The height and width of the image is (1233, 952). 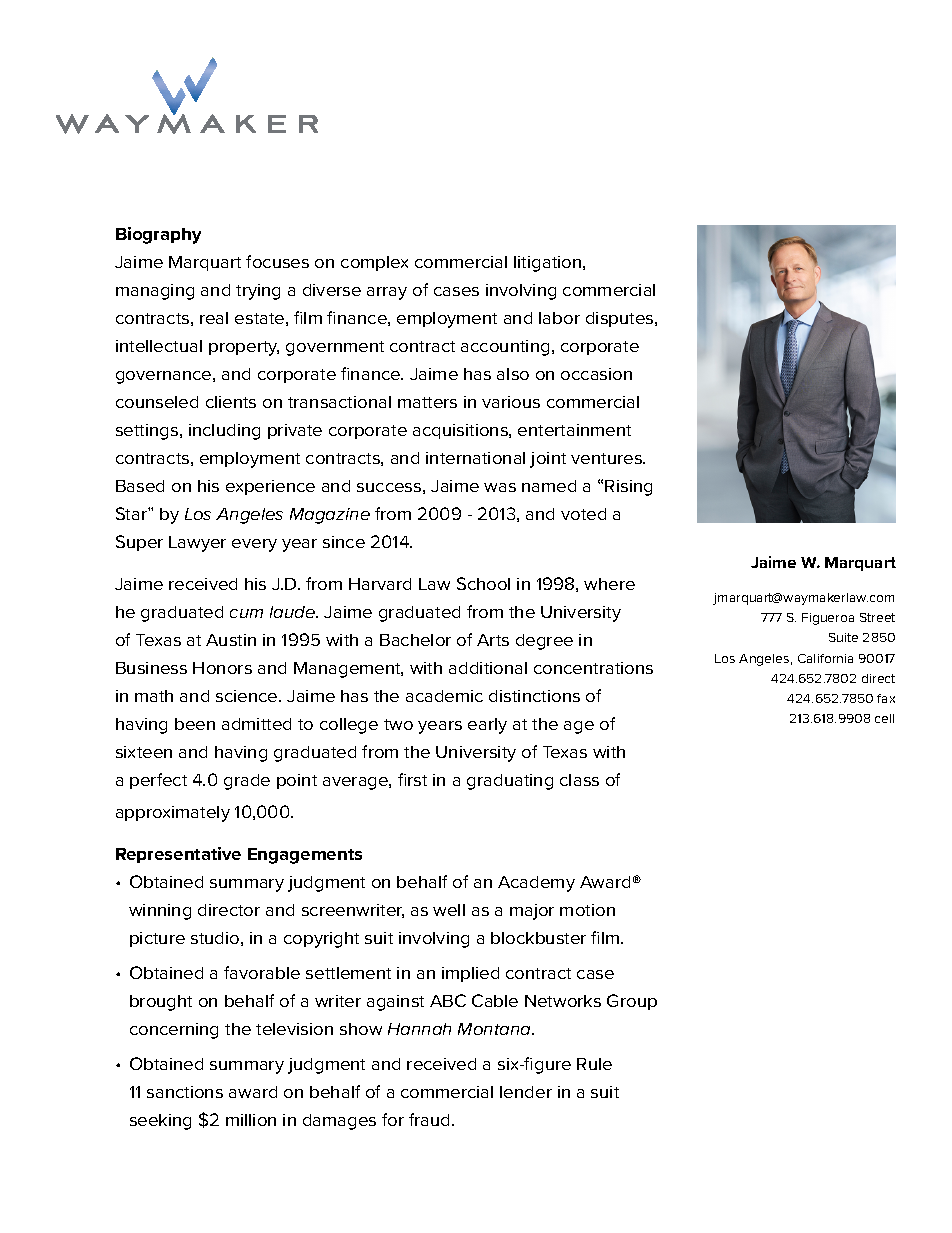 I want to click on focuses, so click(x=277, y=261).
